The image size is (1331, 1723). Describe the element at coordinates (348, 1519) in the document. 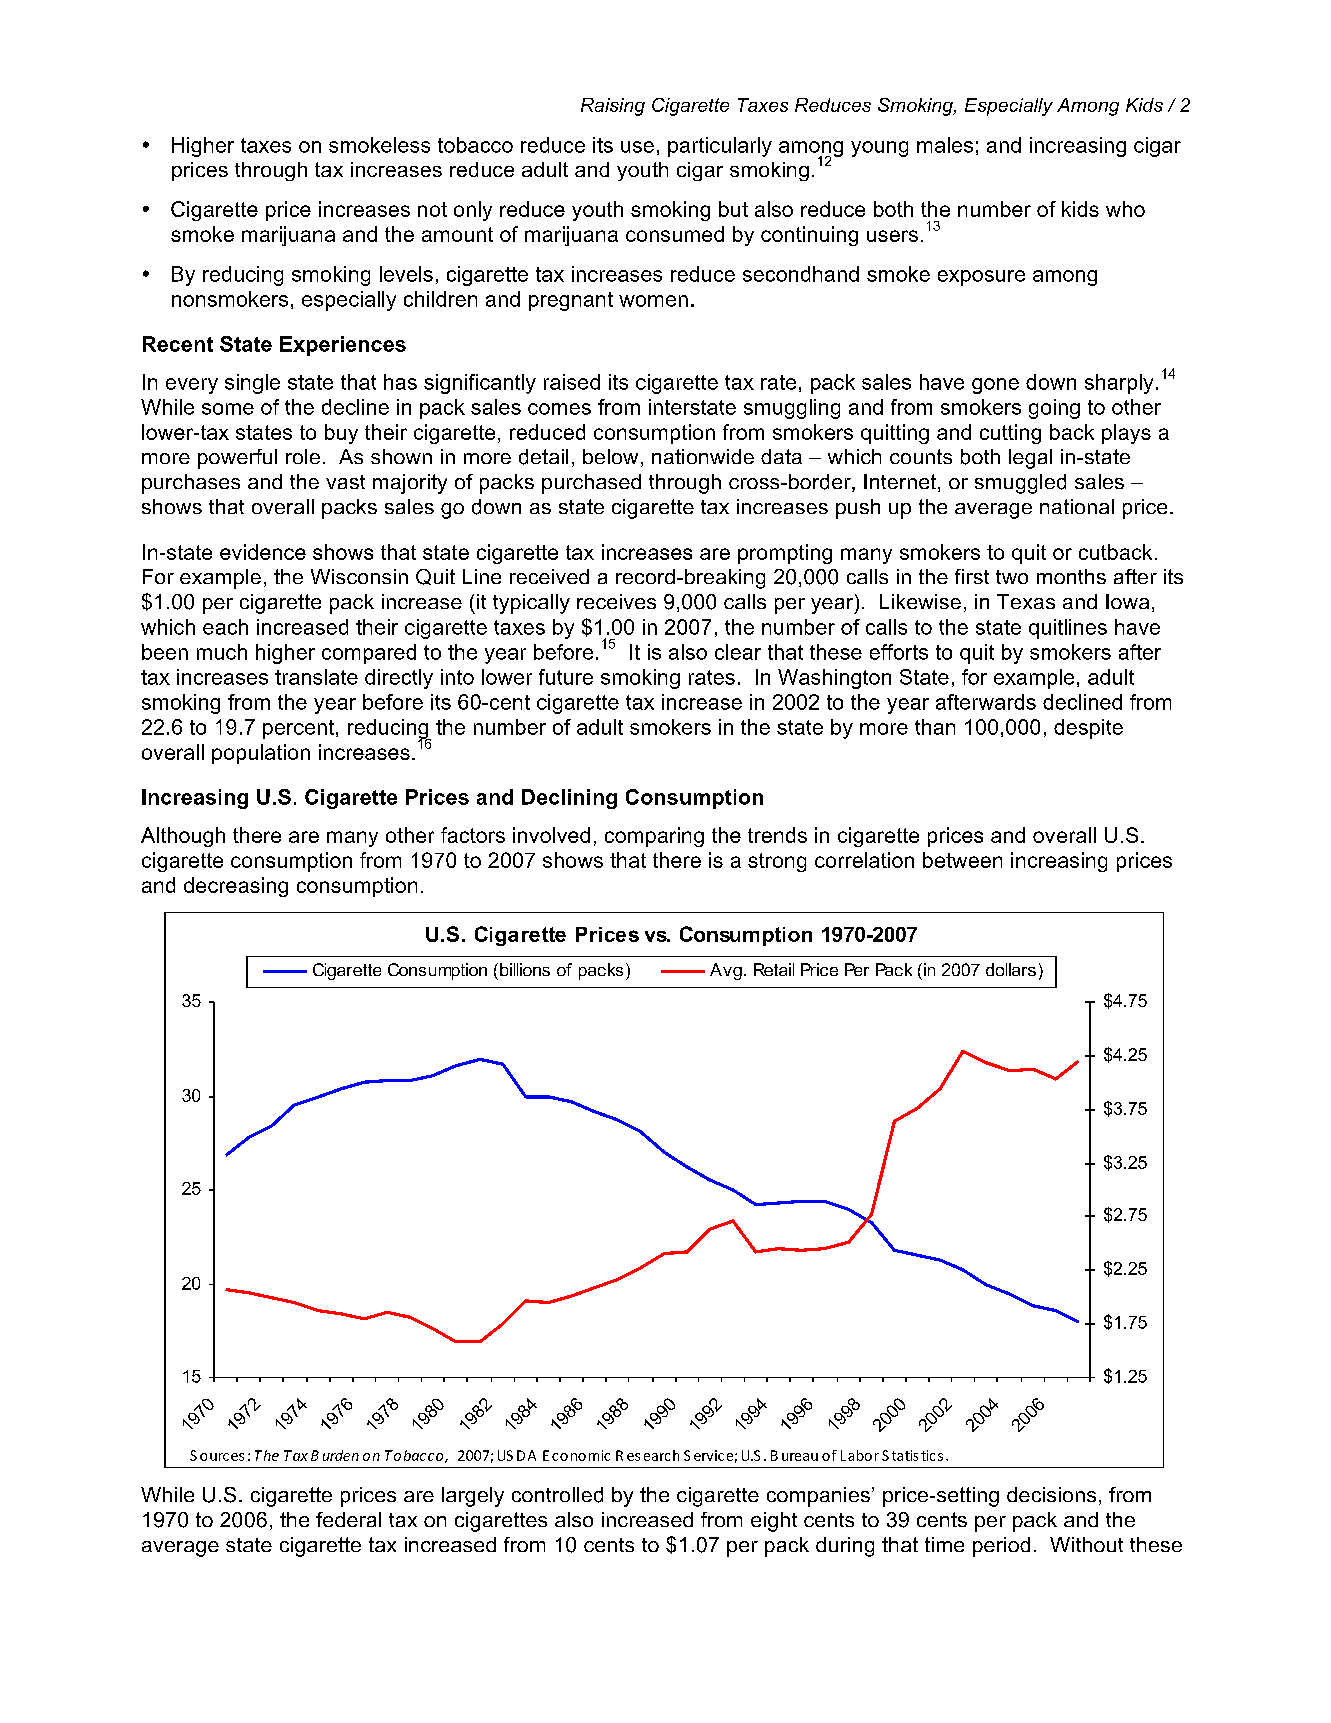

I see `federal` at that location.
